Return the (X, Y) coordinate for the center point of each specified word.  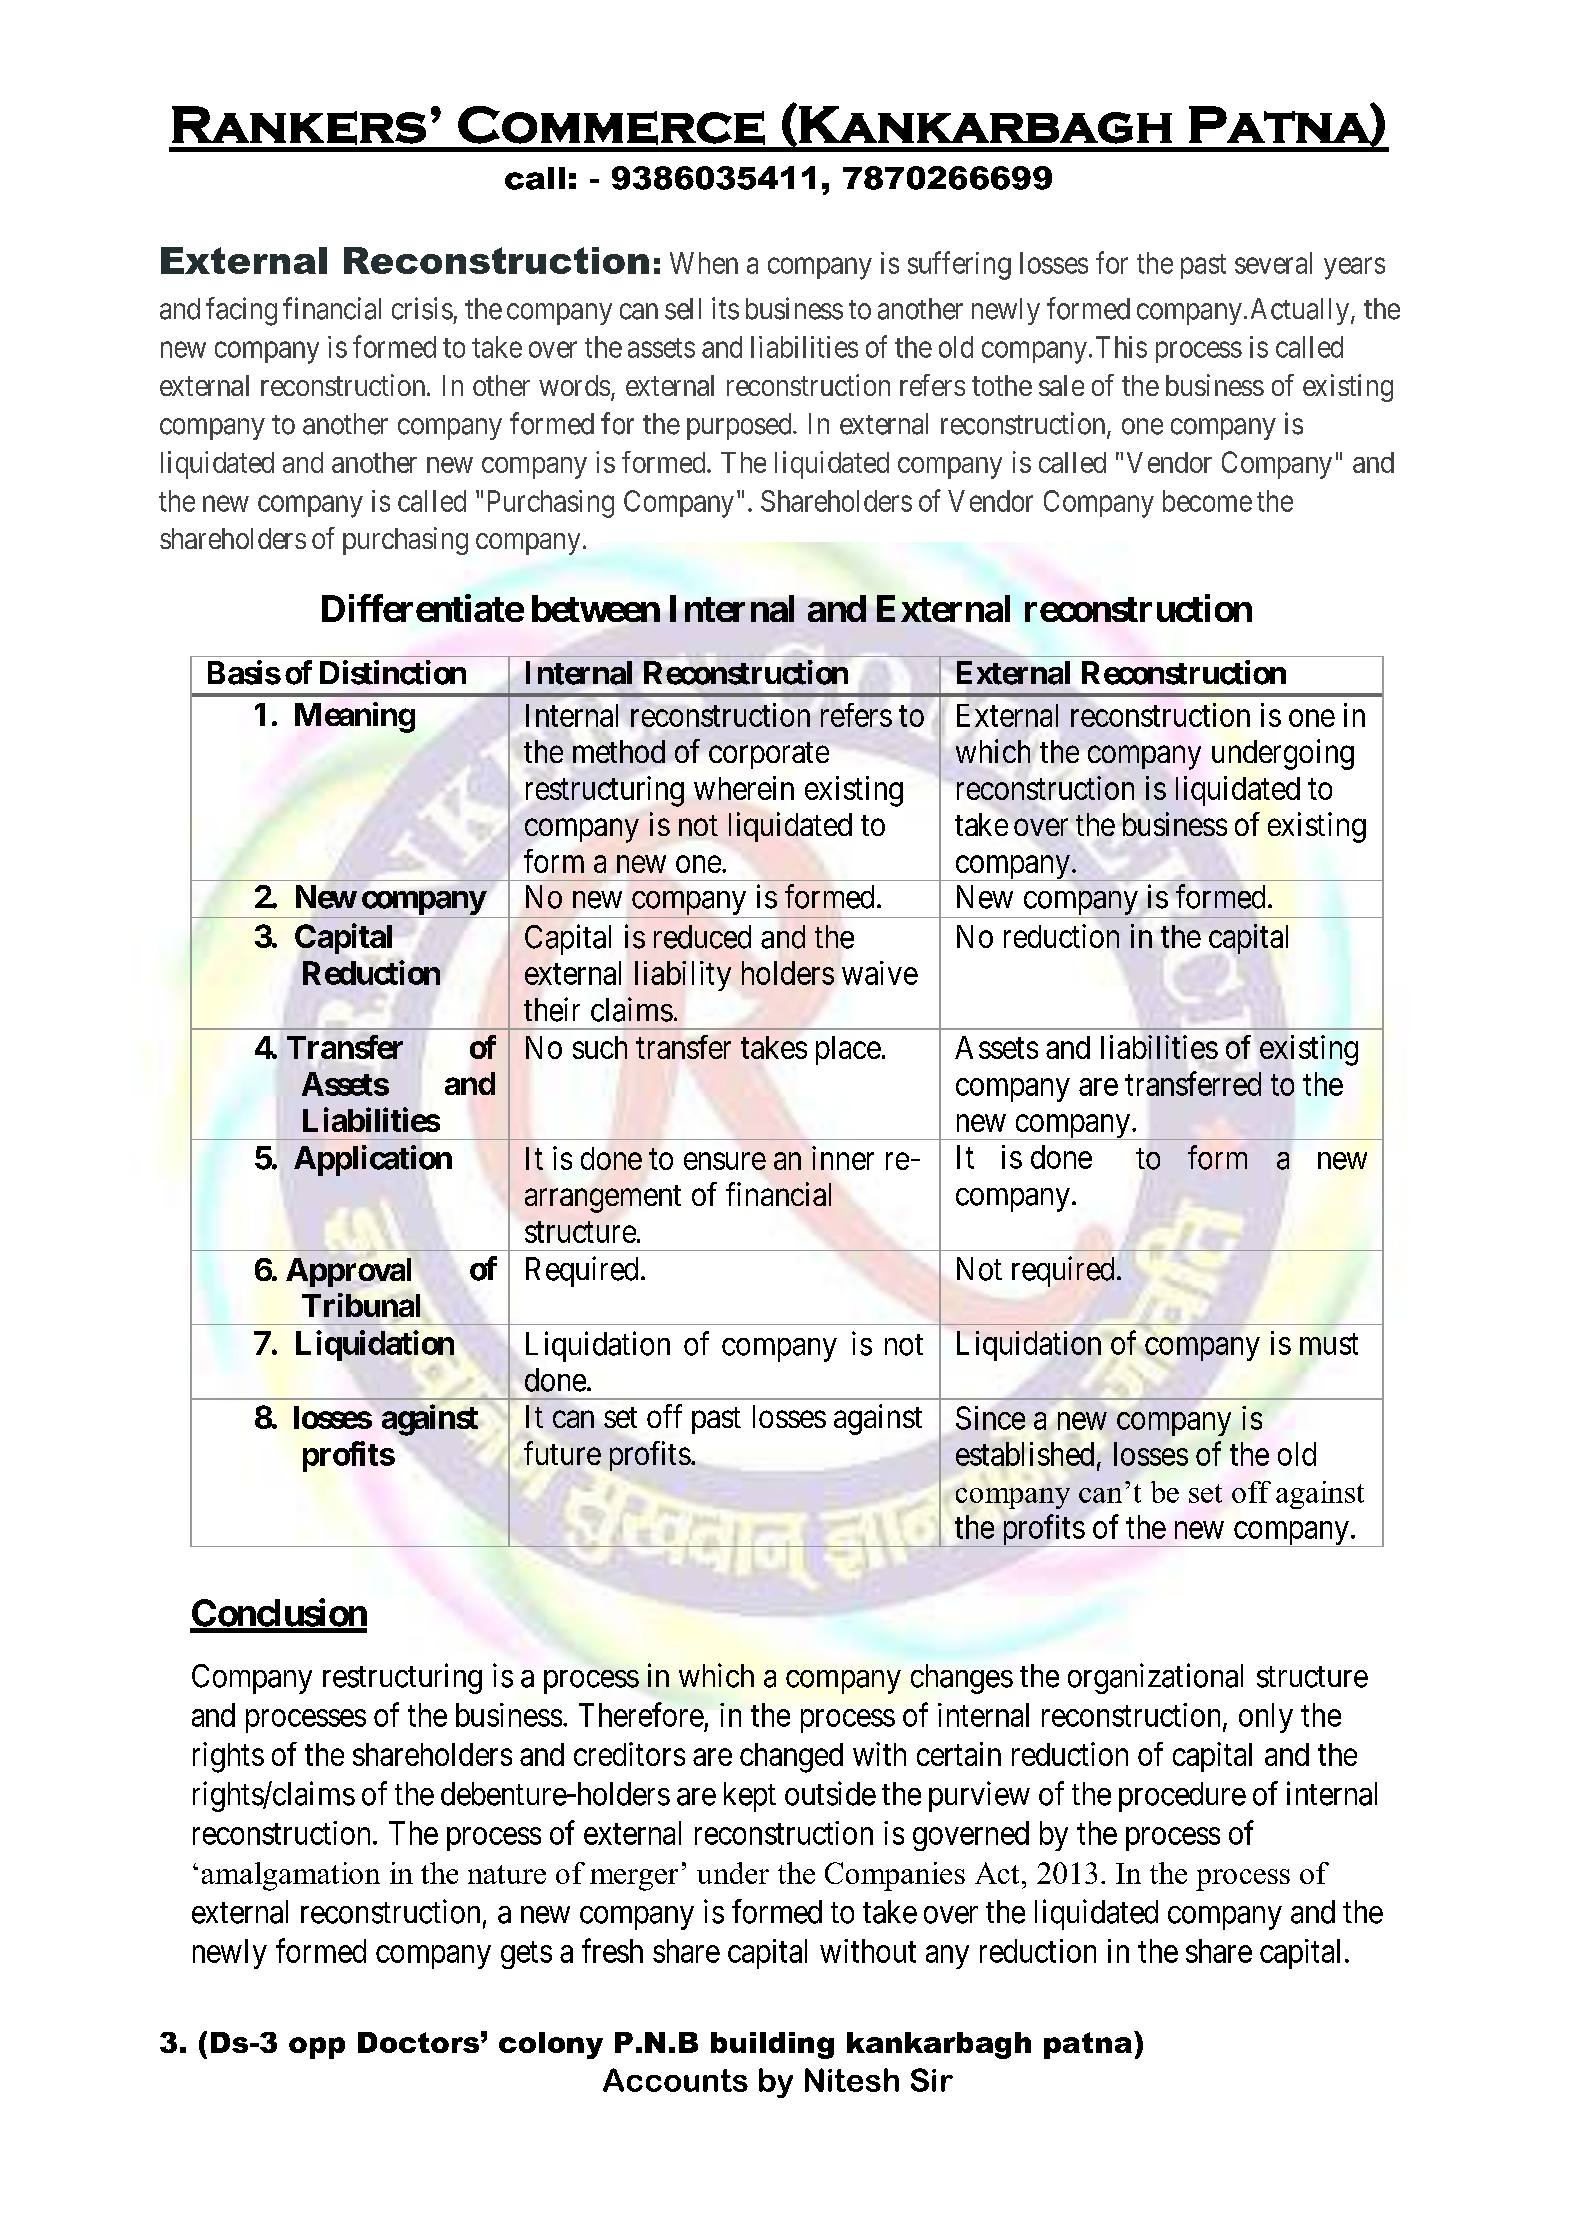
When (704, 263)
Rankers (299, 125)
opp (317, 2048)
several (1273, 263)
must (1329, 1344)
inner (843, 1158)
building (772, 2045)
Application (373, 1160)
